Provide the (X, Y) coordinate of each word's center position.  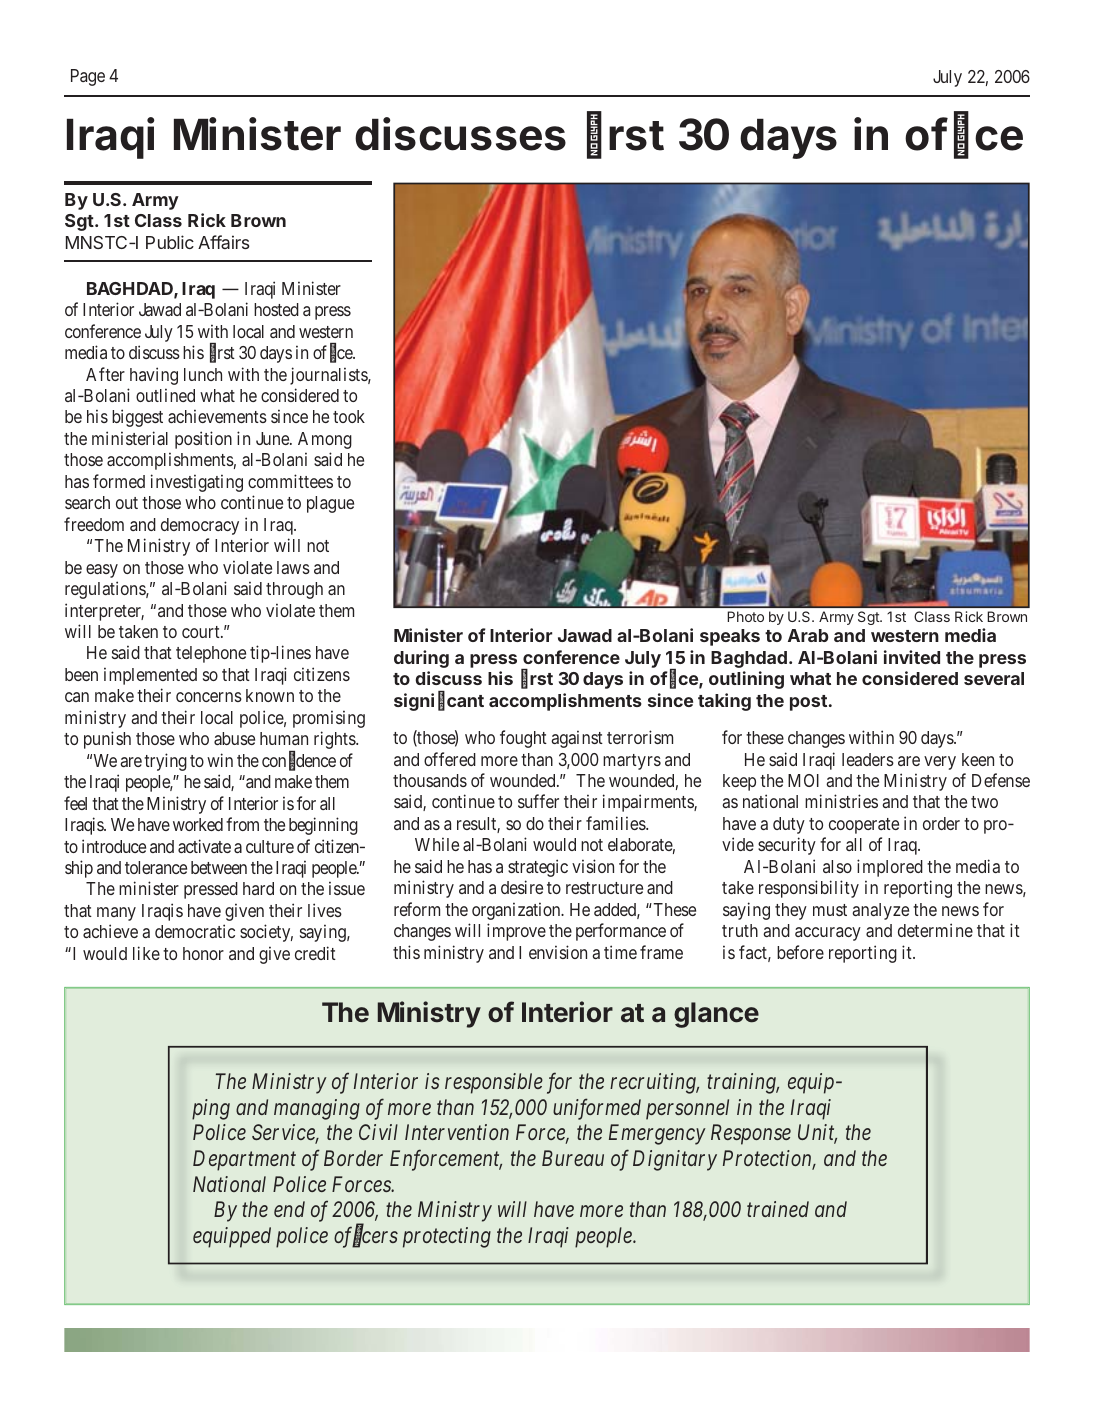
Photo (746, 616)
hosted (276, 309)
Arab (808, 635)
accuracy (828, 934)
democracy (200, 526)
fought (523, 739)
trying (165, 762)
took (349, 416)
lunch (203, 374)
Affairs (224, 242)
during (421, 659)
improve (516, 932)
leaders (868, 759)
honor (203, 953)
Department (244, 1160)
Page (88, 77)
